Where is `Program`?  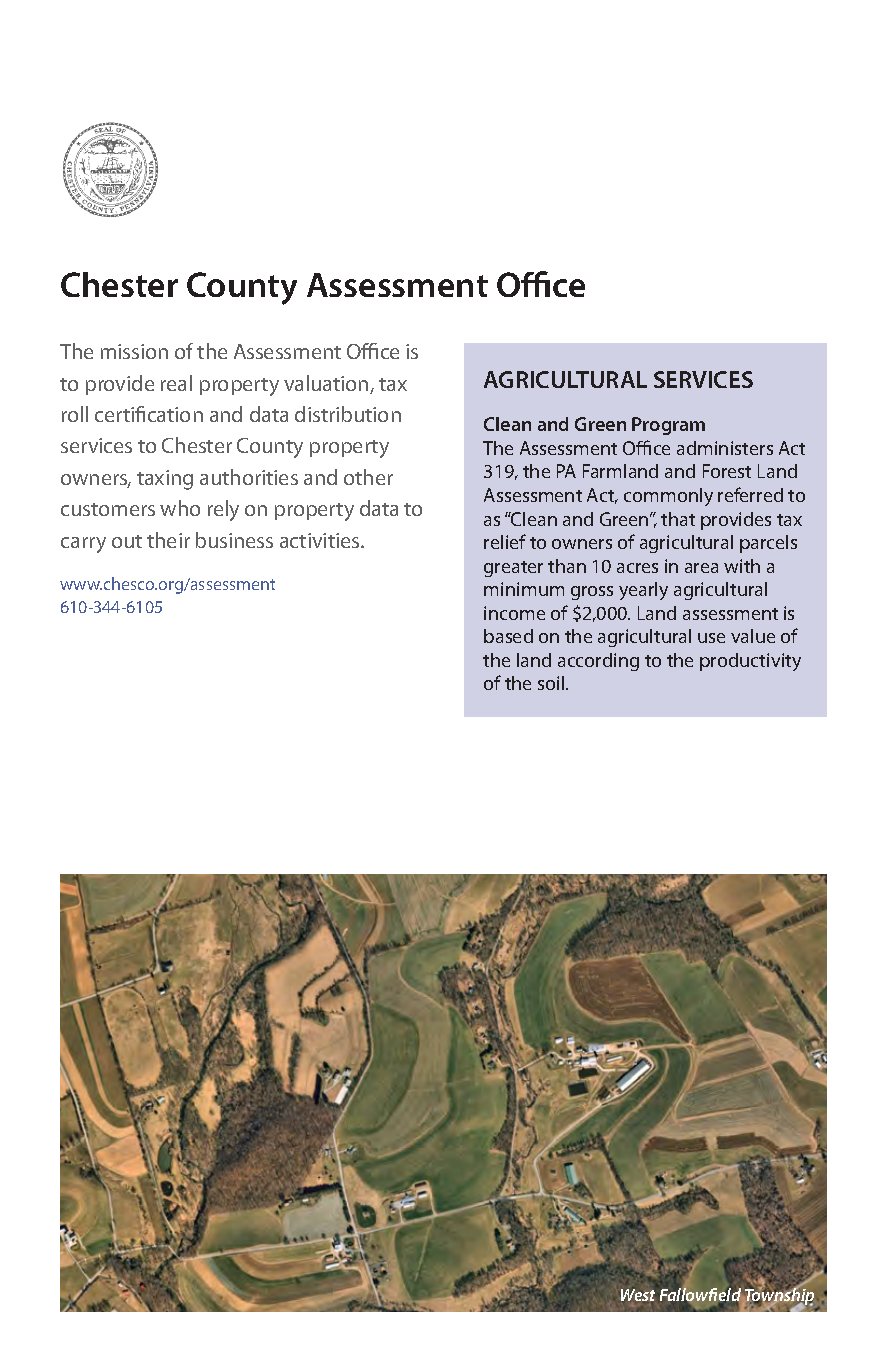
Program is located at coordinates (668, 426).
